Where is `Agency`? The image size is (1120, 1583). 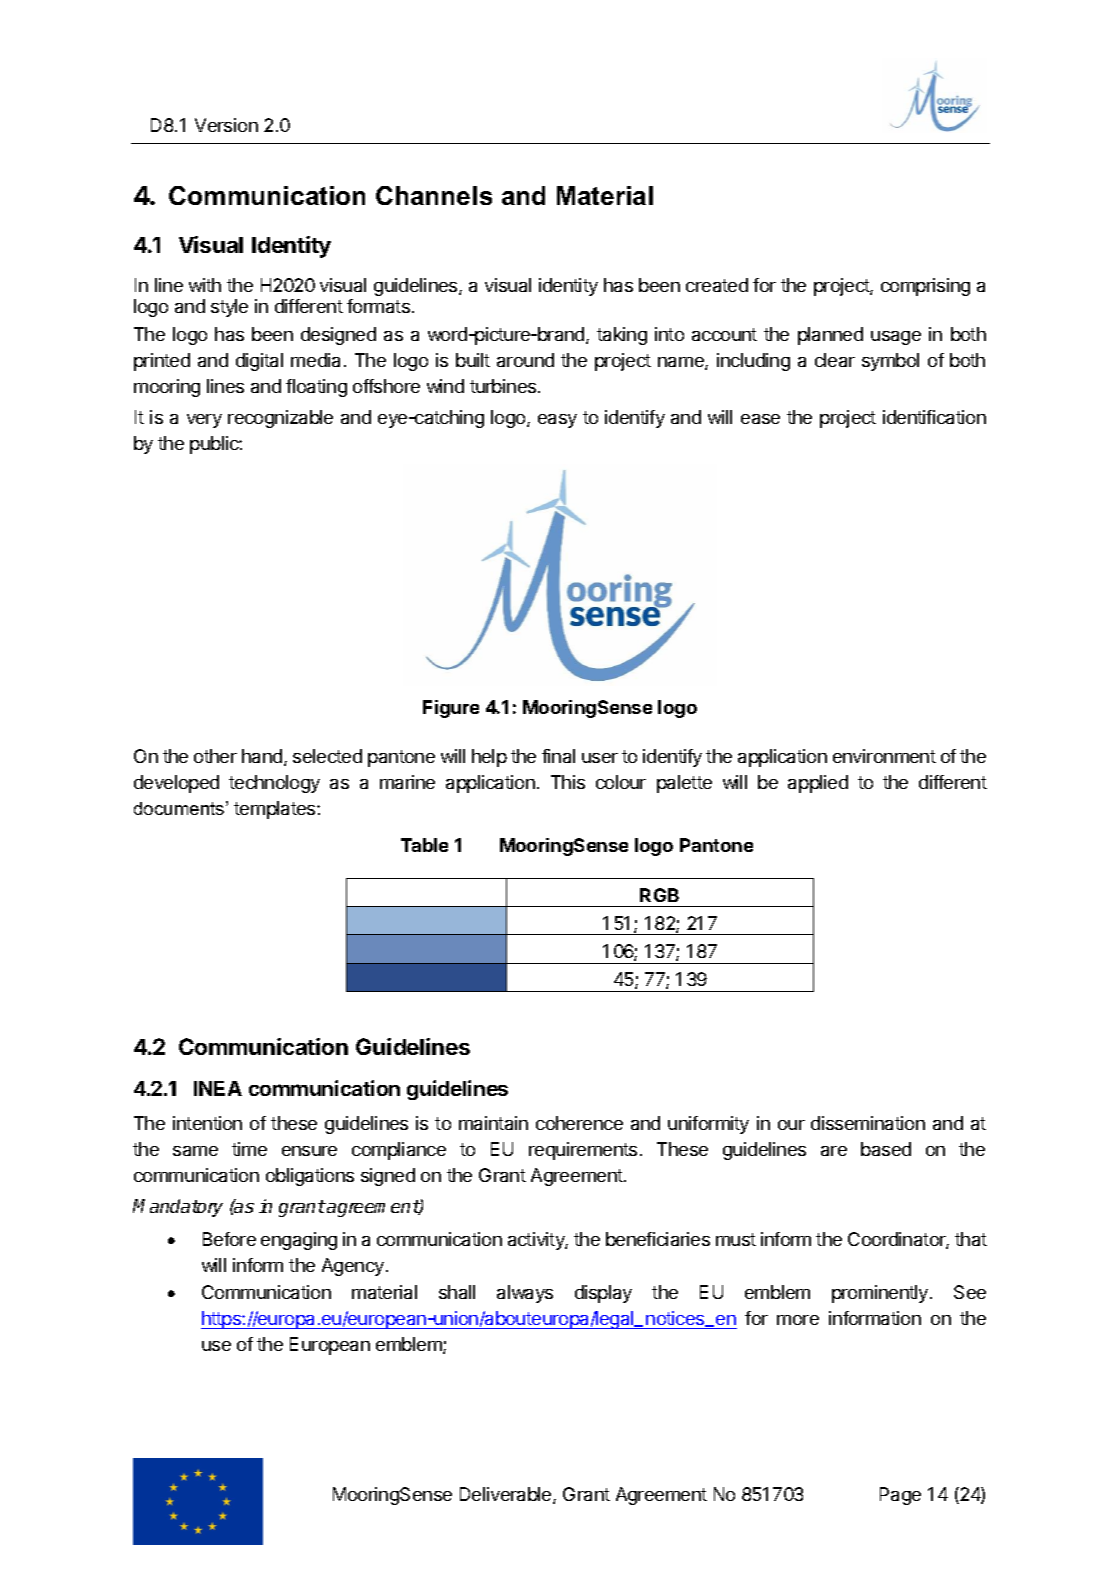
Agency is located at coordinates (353, 1267).
